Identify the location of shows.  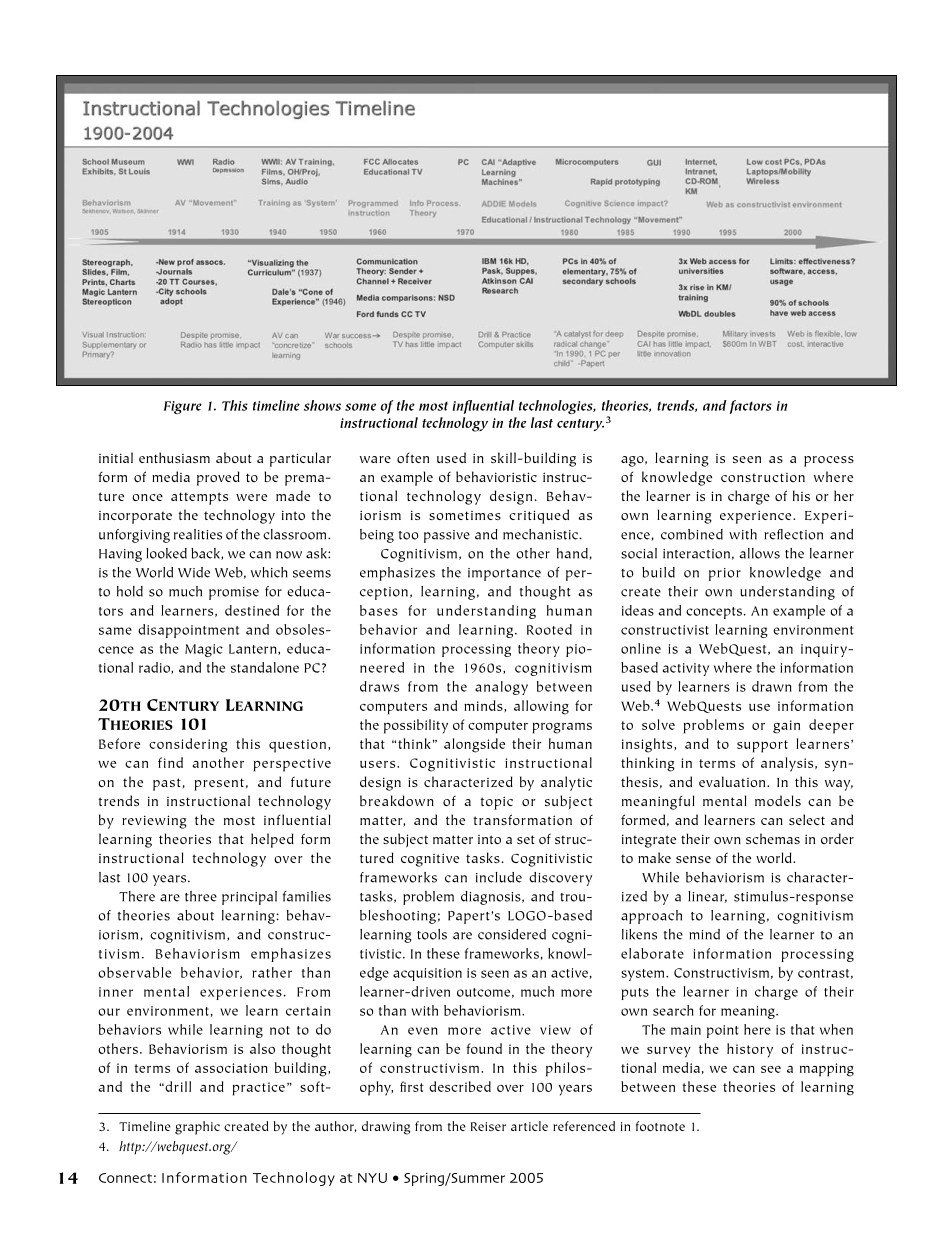
(322, 405).
